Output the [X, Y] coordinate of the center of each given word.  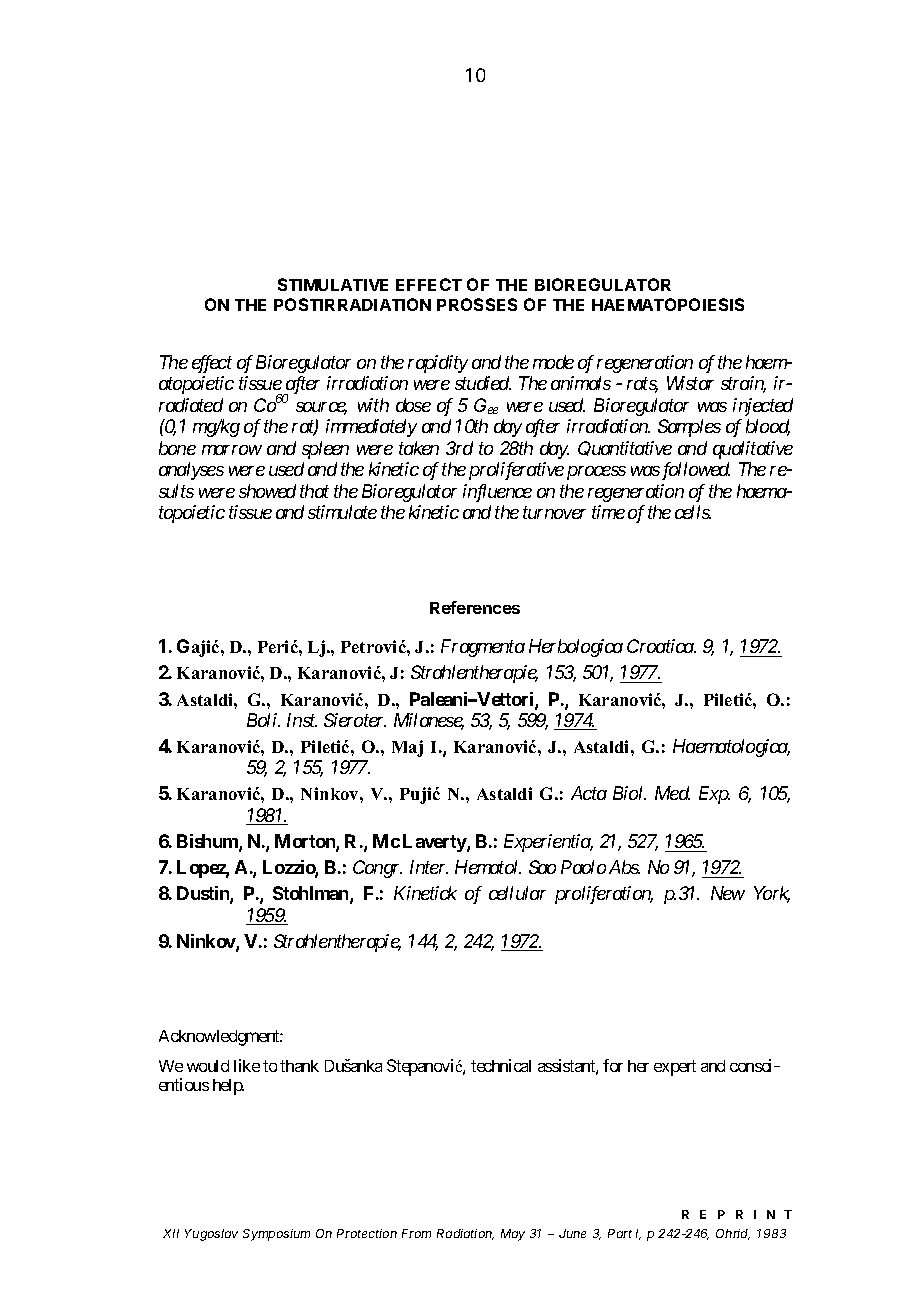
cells [693, 512]
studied [483, 383]
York [772, 894]
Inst [302, 720]
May [513, 1235]
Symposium [276, 1235]
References [475, 607]
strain [743, 384]
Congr [377, 869]
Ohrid [733, 1234]
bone [177, 448]
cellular [517, 893]
